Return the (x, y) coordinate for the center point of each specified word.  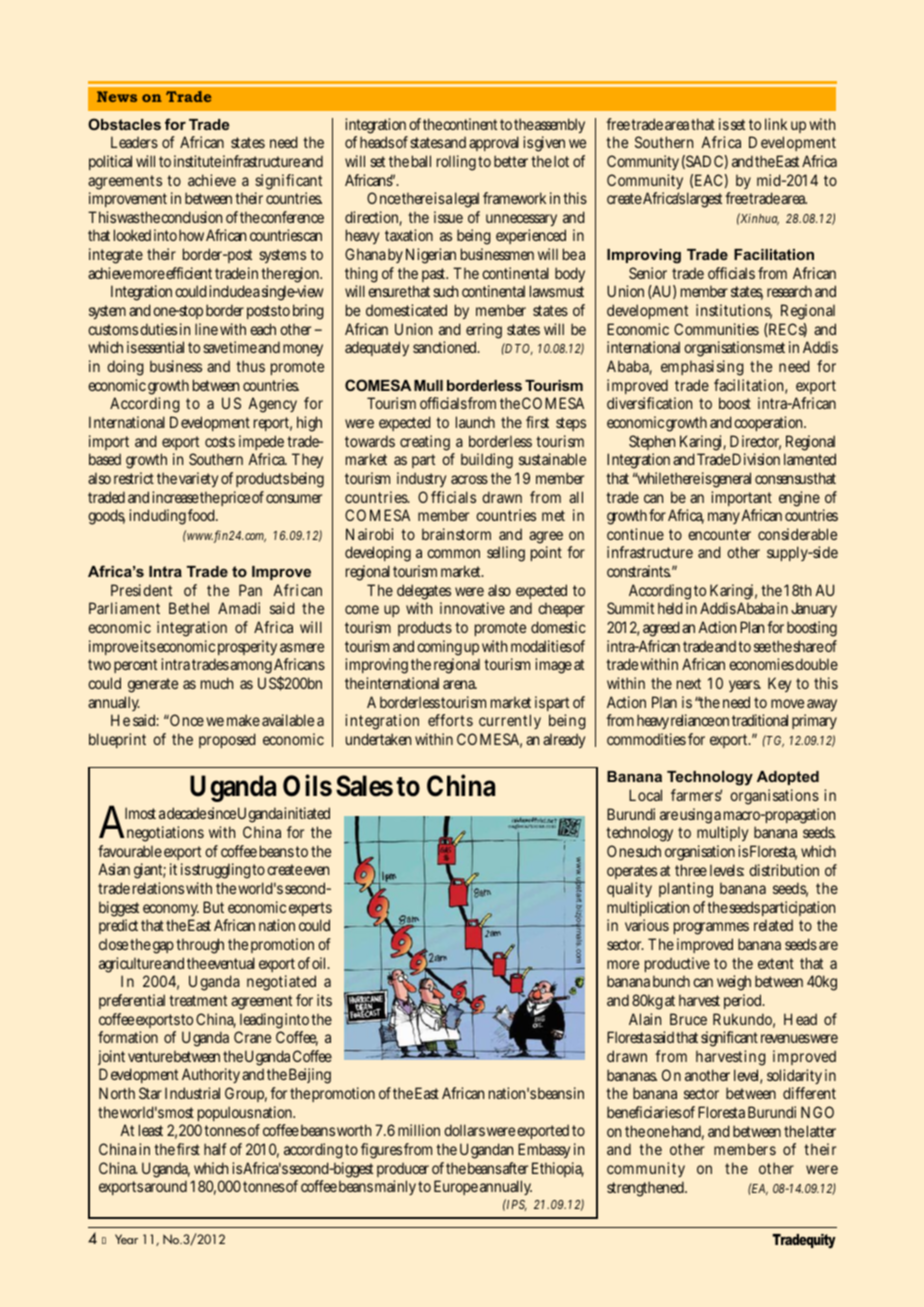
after (515, 1168)
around (168, 1186)
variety (198, 479)
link (776, 124)
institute (197, 161)
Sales (364, 786)
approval (494, 143)
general (731, 480)
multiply (722, 833)
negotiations (164, 834)
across (469, 479)
